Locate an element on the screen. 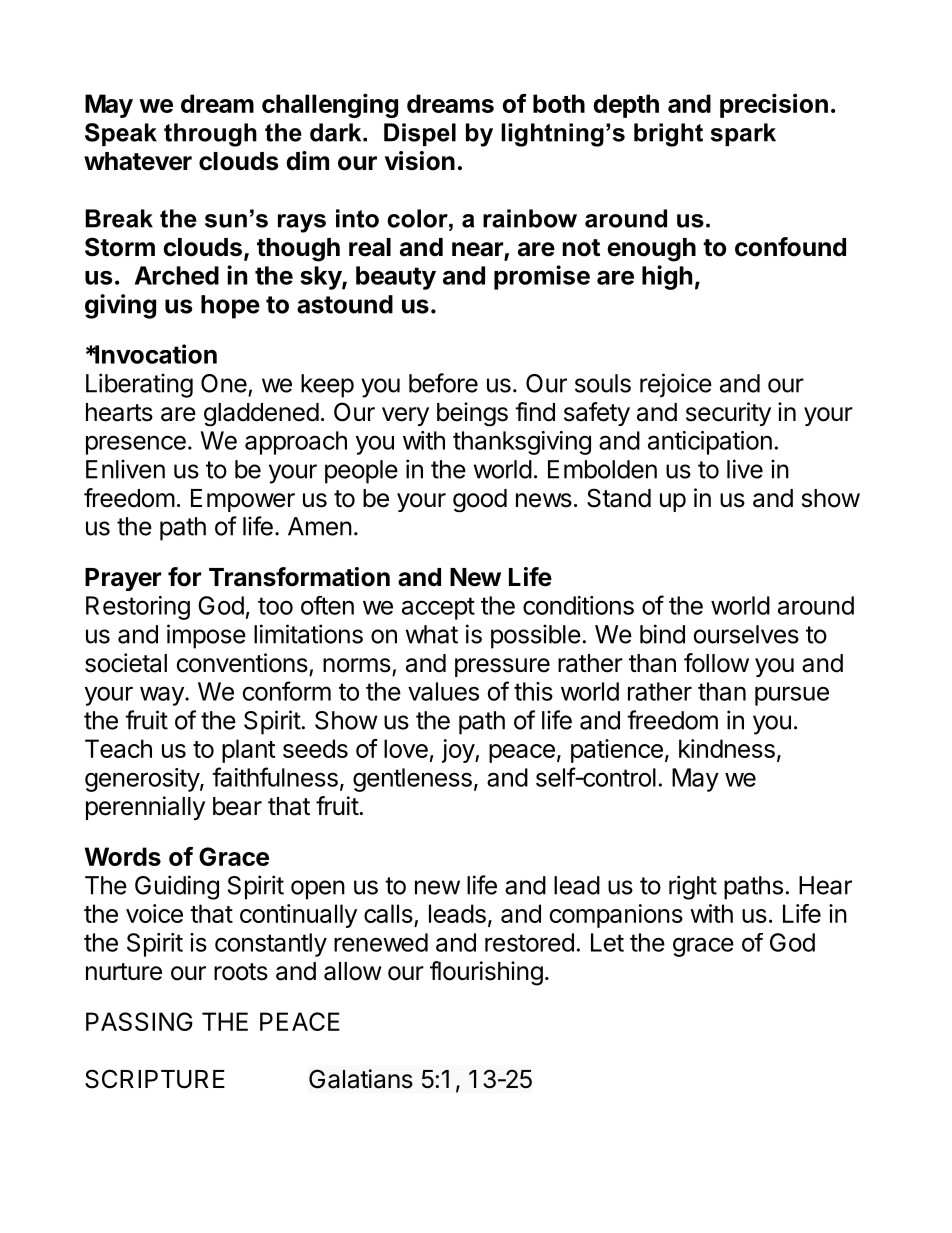  Dispel is located at coordinates (420, 134).
